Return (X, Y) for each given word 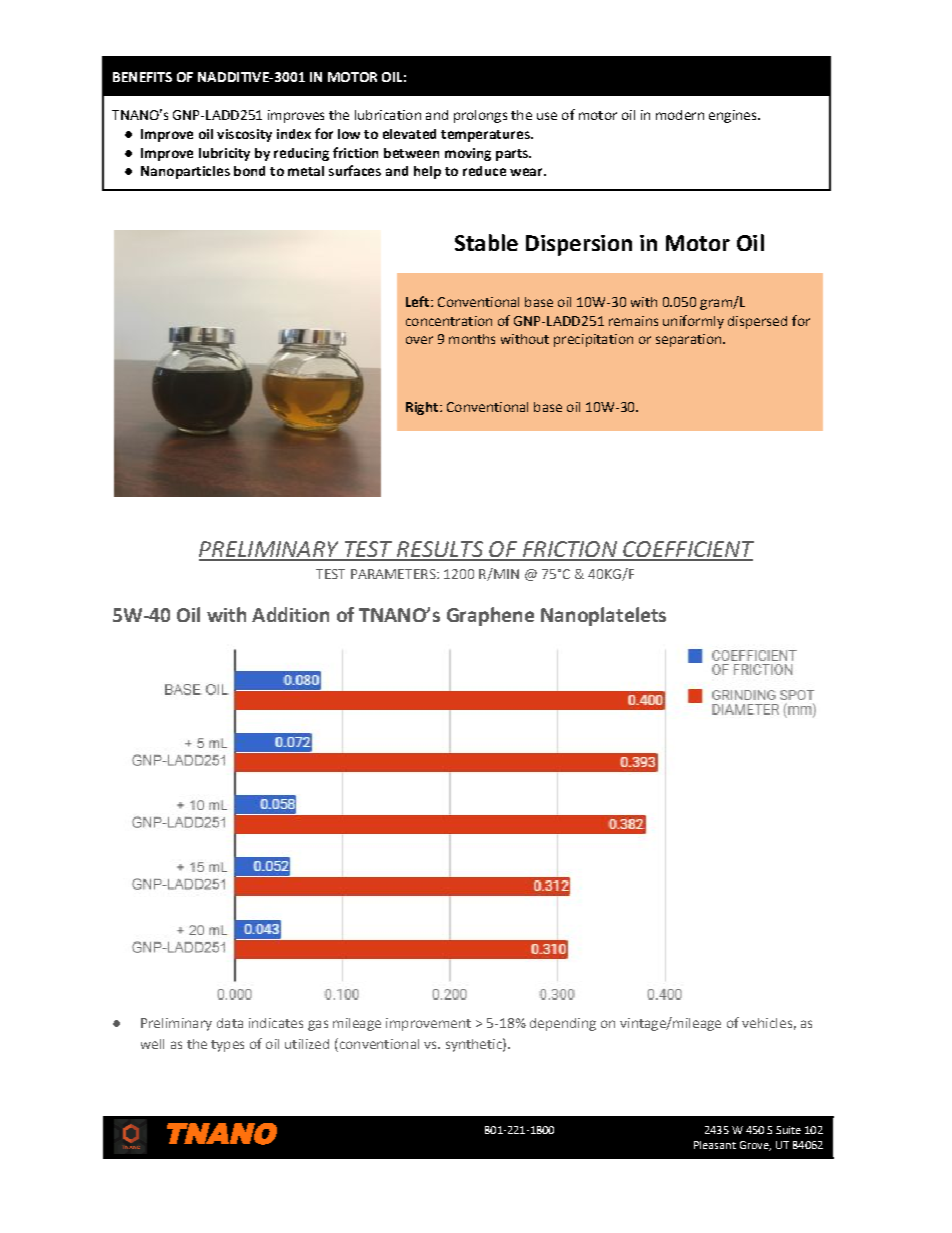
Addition (290, 614)
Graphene (490, 616)
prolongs (480, 116)
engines (734, 116)
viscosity (244, 135)
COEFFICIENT (687, 550)
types (227, 1046)
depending (563, 1024)
